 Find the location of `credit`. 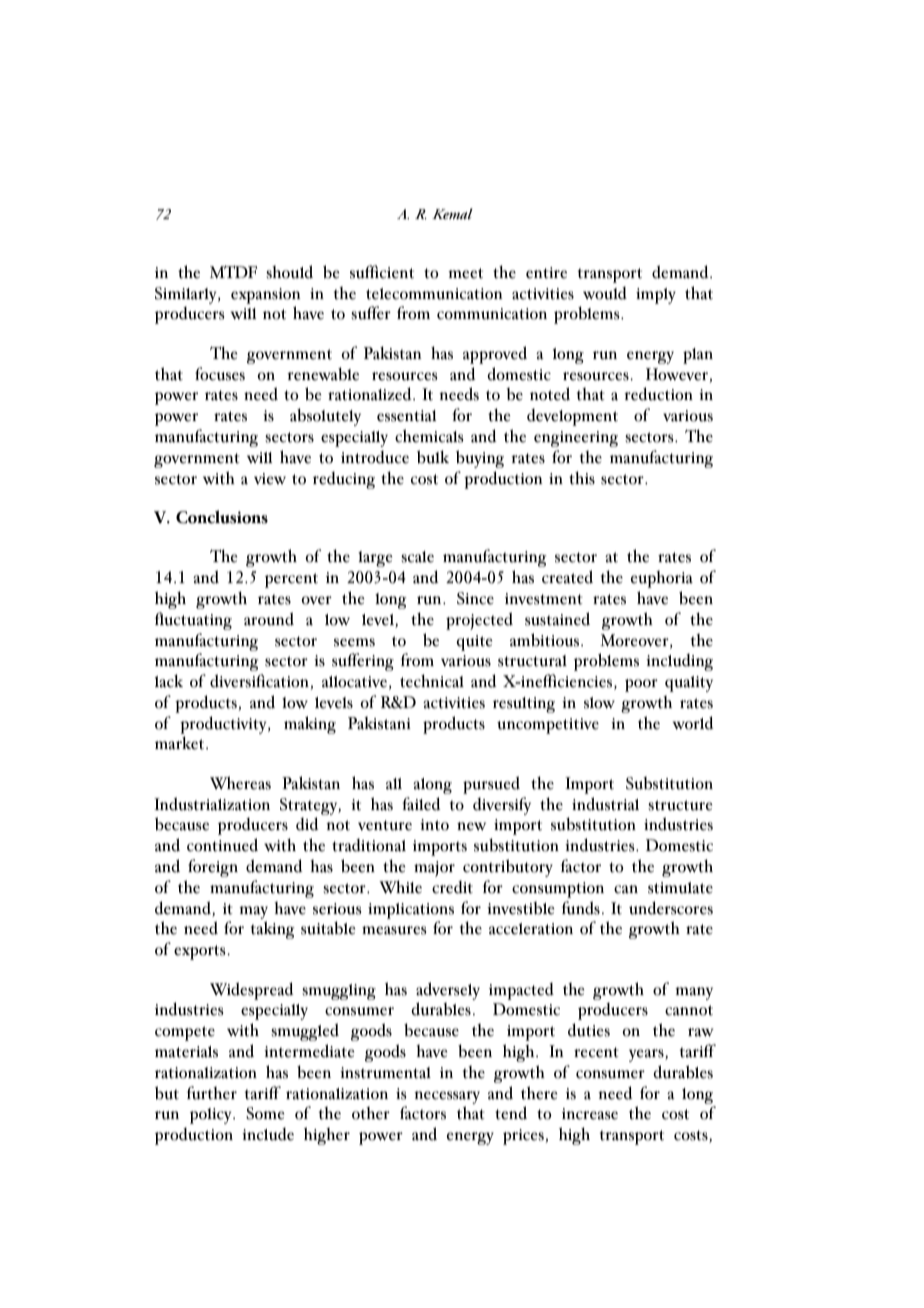

credit is located at coordinates (452, 887).
